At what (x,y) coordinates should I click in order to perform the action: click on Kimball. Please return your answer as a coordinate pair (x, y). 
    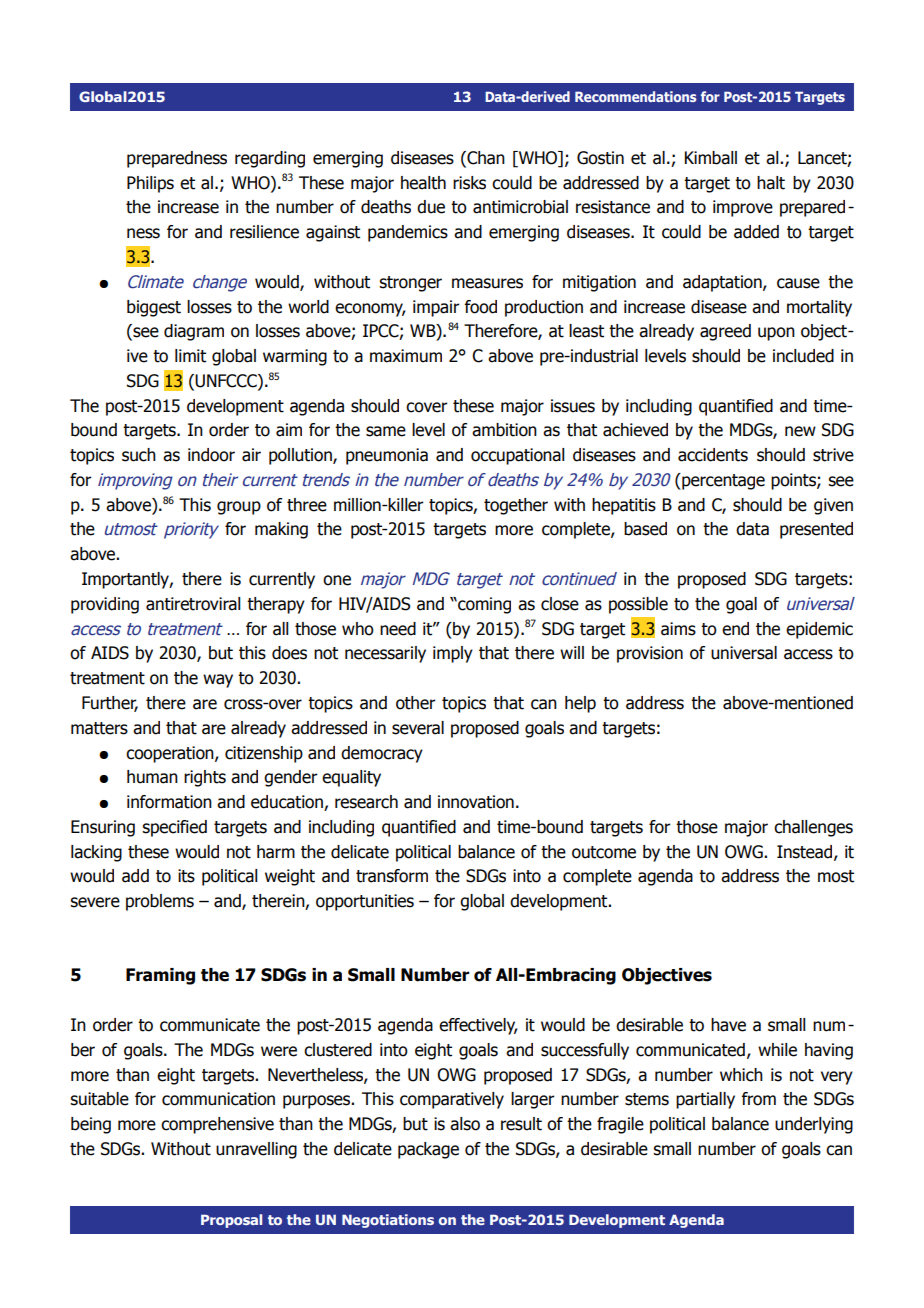
    Looking at the image, I should click on (711, 158).
